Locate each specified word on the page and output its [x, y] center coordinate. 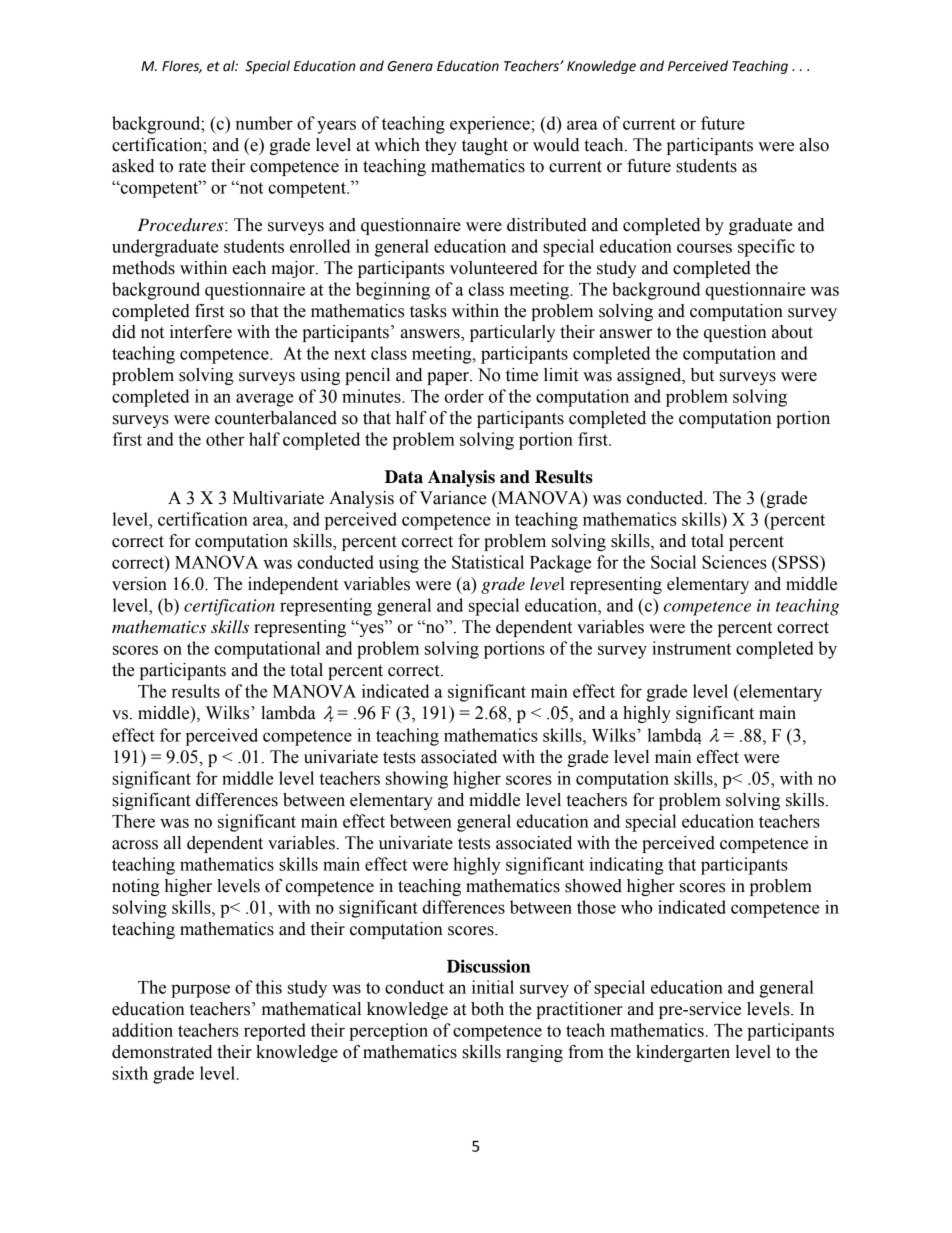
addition [142, 1030]
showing [417, 780]
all [172, 843]
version [139, 584]
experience [491, 125]
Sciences [734, 562]
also [814, 145]
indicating [626, 866]
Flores [182, 66]
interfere [201, 332]
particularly [513, 333]
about [792, 332]
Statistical [488, 562]
